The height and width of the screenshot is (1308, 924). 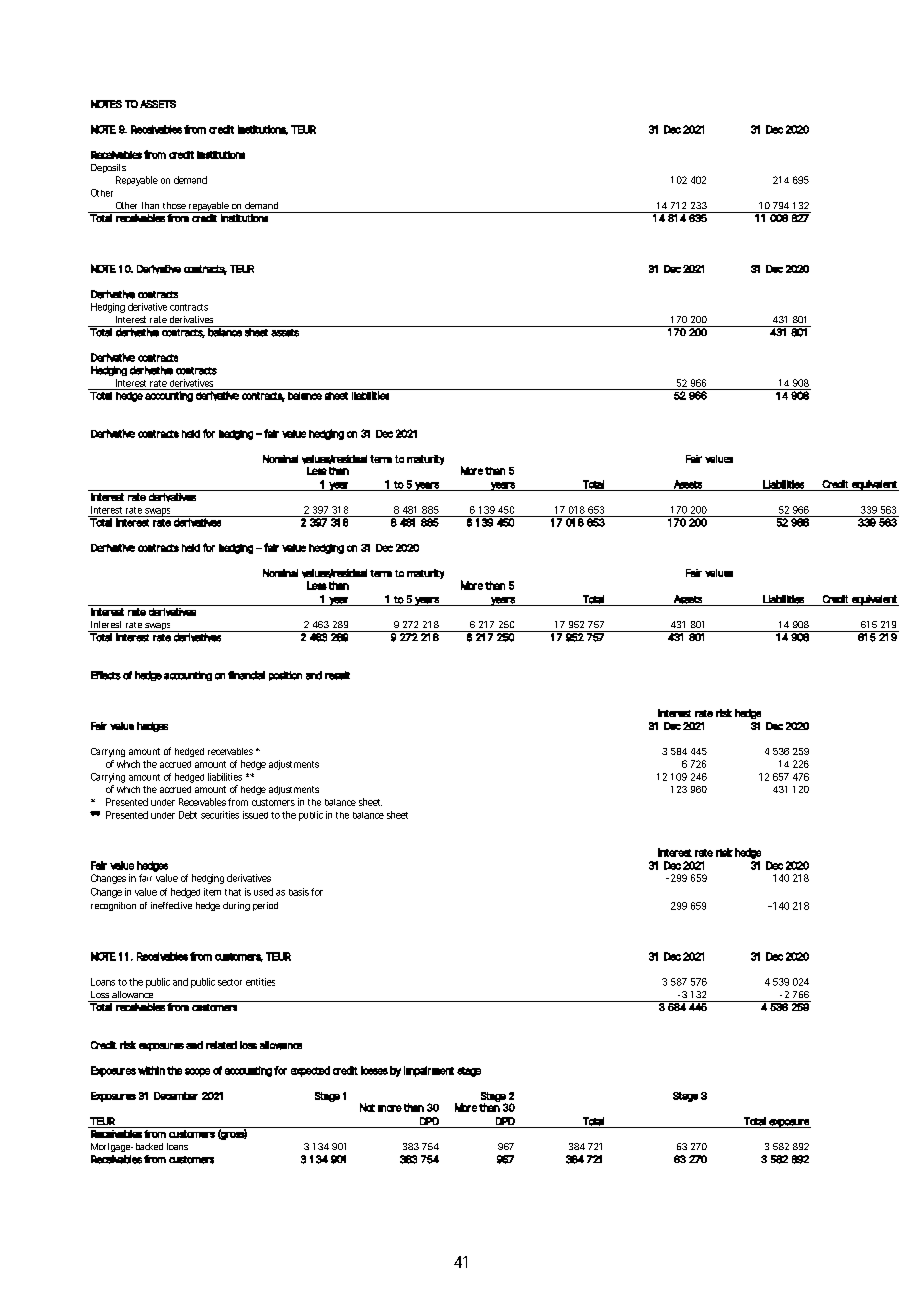 What do you see at coordinates (246, 675) in the screenshot?
I see `financial` at bounding box center [246, 675].
